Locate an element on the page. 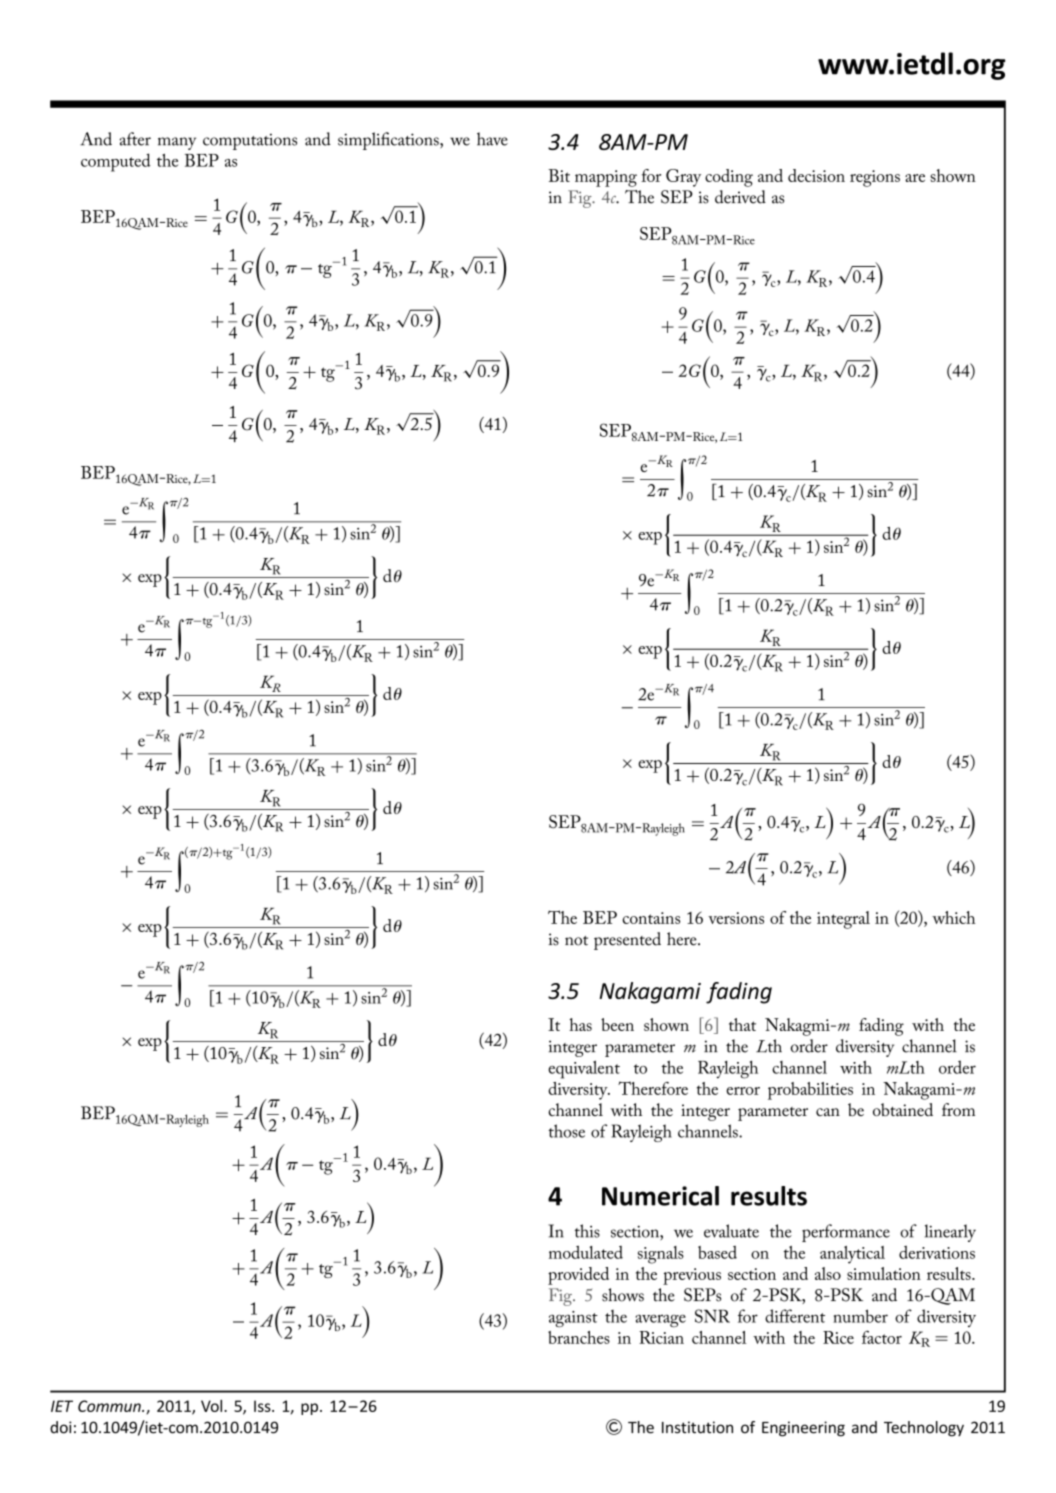 Image resolution: width=1056 pixels, height=1493 pixels. Bit is located at coordinates (559, 175).
